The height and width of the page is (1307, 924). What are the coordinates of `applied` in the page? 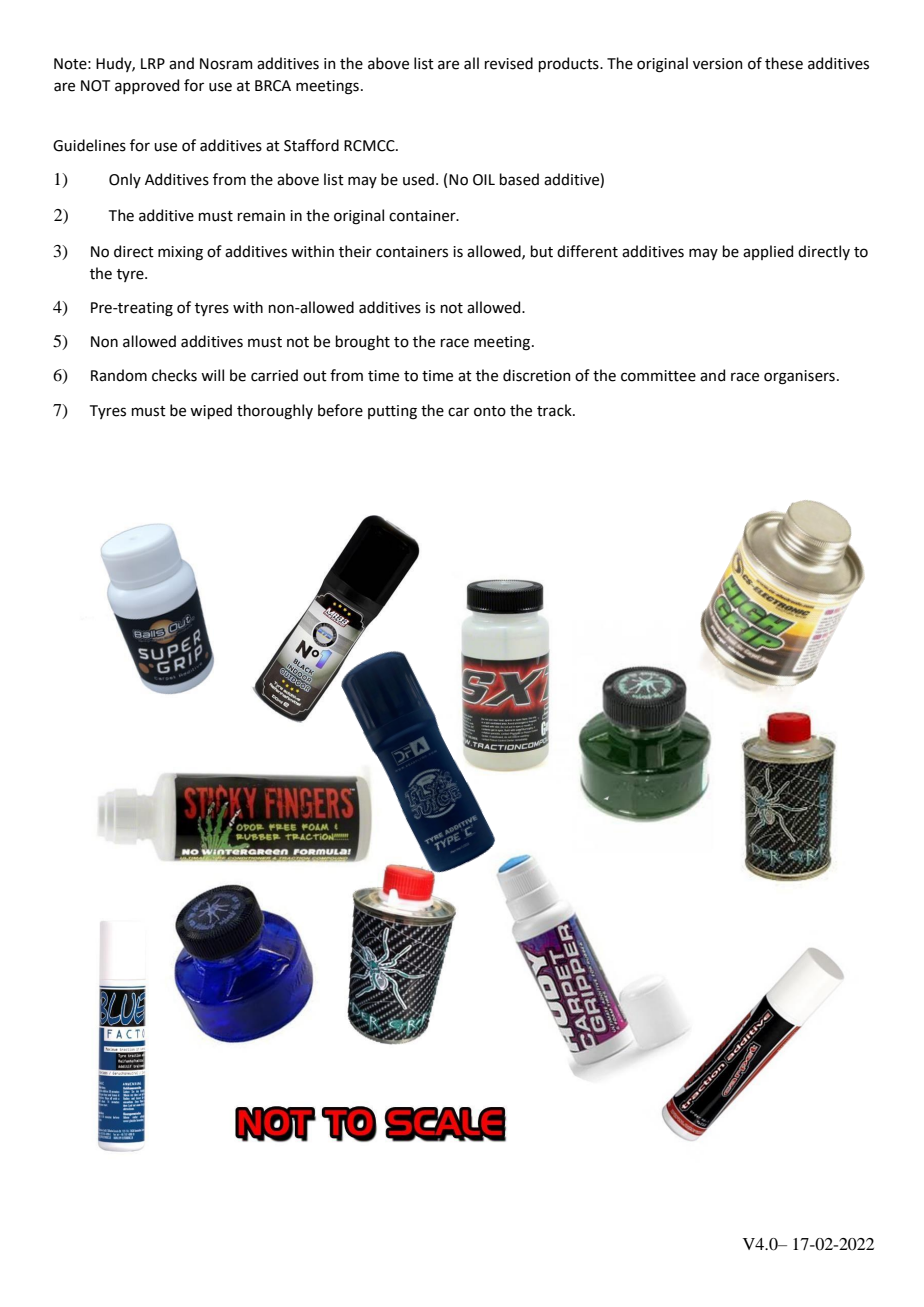 It's located at (768, 252).
